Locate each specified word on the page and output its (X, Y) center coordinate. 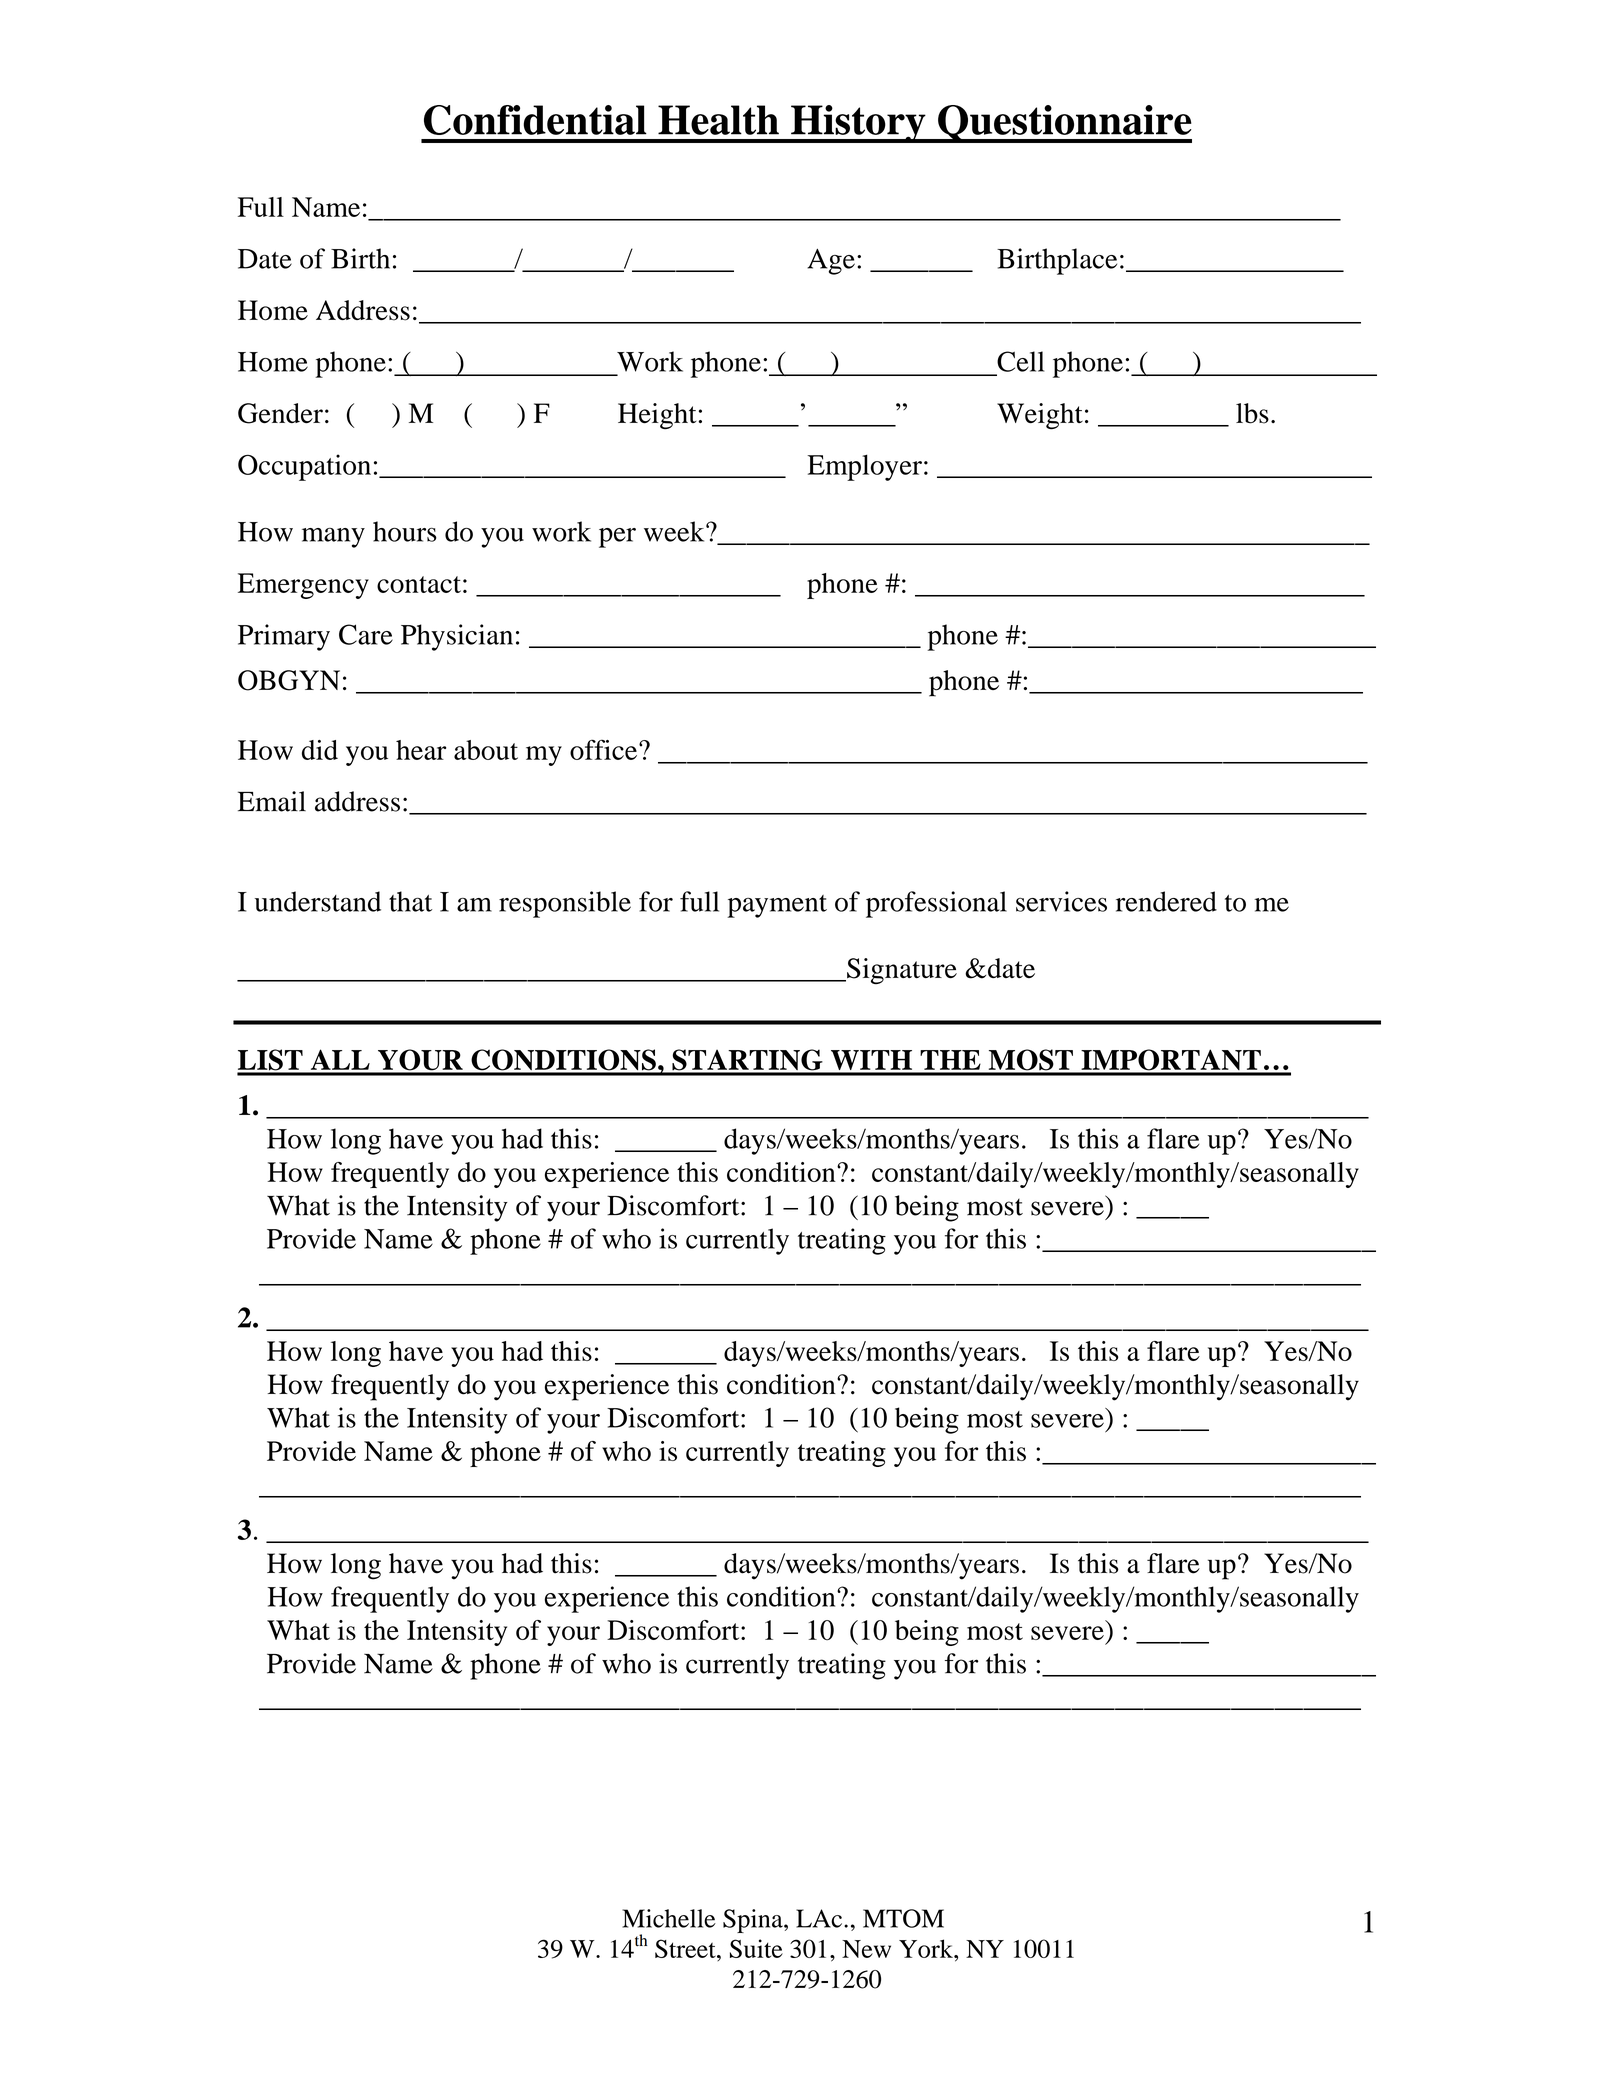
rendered (1166, 901)
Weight (1040, 416)
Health (718, 120)
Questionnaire (1064, 124)
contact (419, 584)
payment (777, 906)
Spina (754, 1921)
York (927, 1948)
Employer (864, 467)
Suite (756, 1948)
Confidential (535, 120)
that (410, 901)
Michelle (669, 1918)
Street (686, 1948)
